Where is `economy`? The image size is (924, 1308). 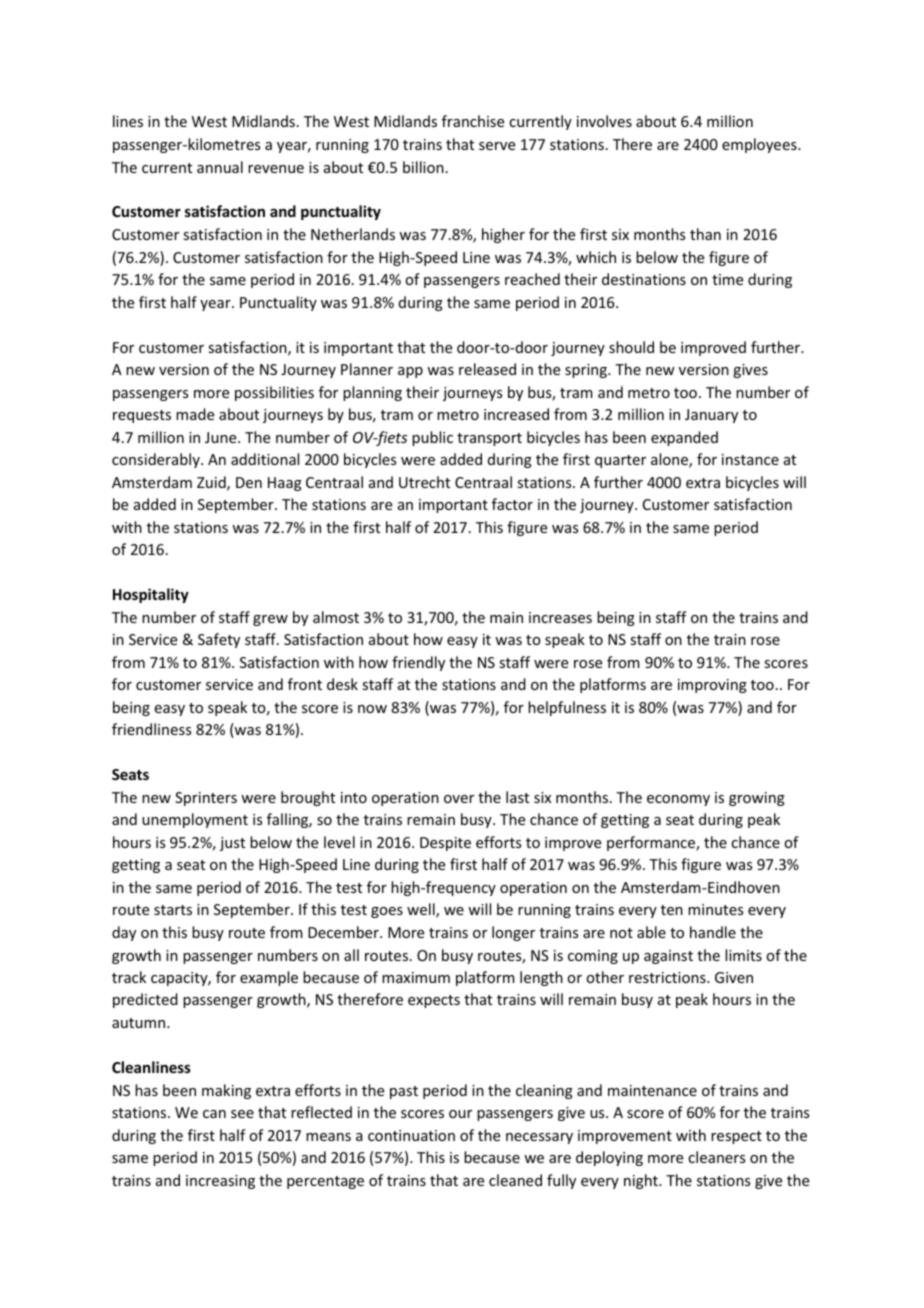
economy is located at coordinates (678, 800).
